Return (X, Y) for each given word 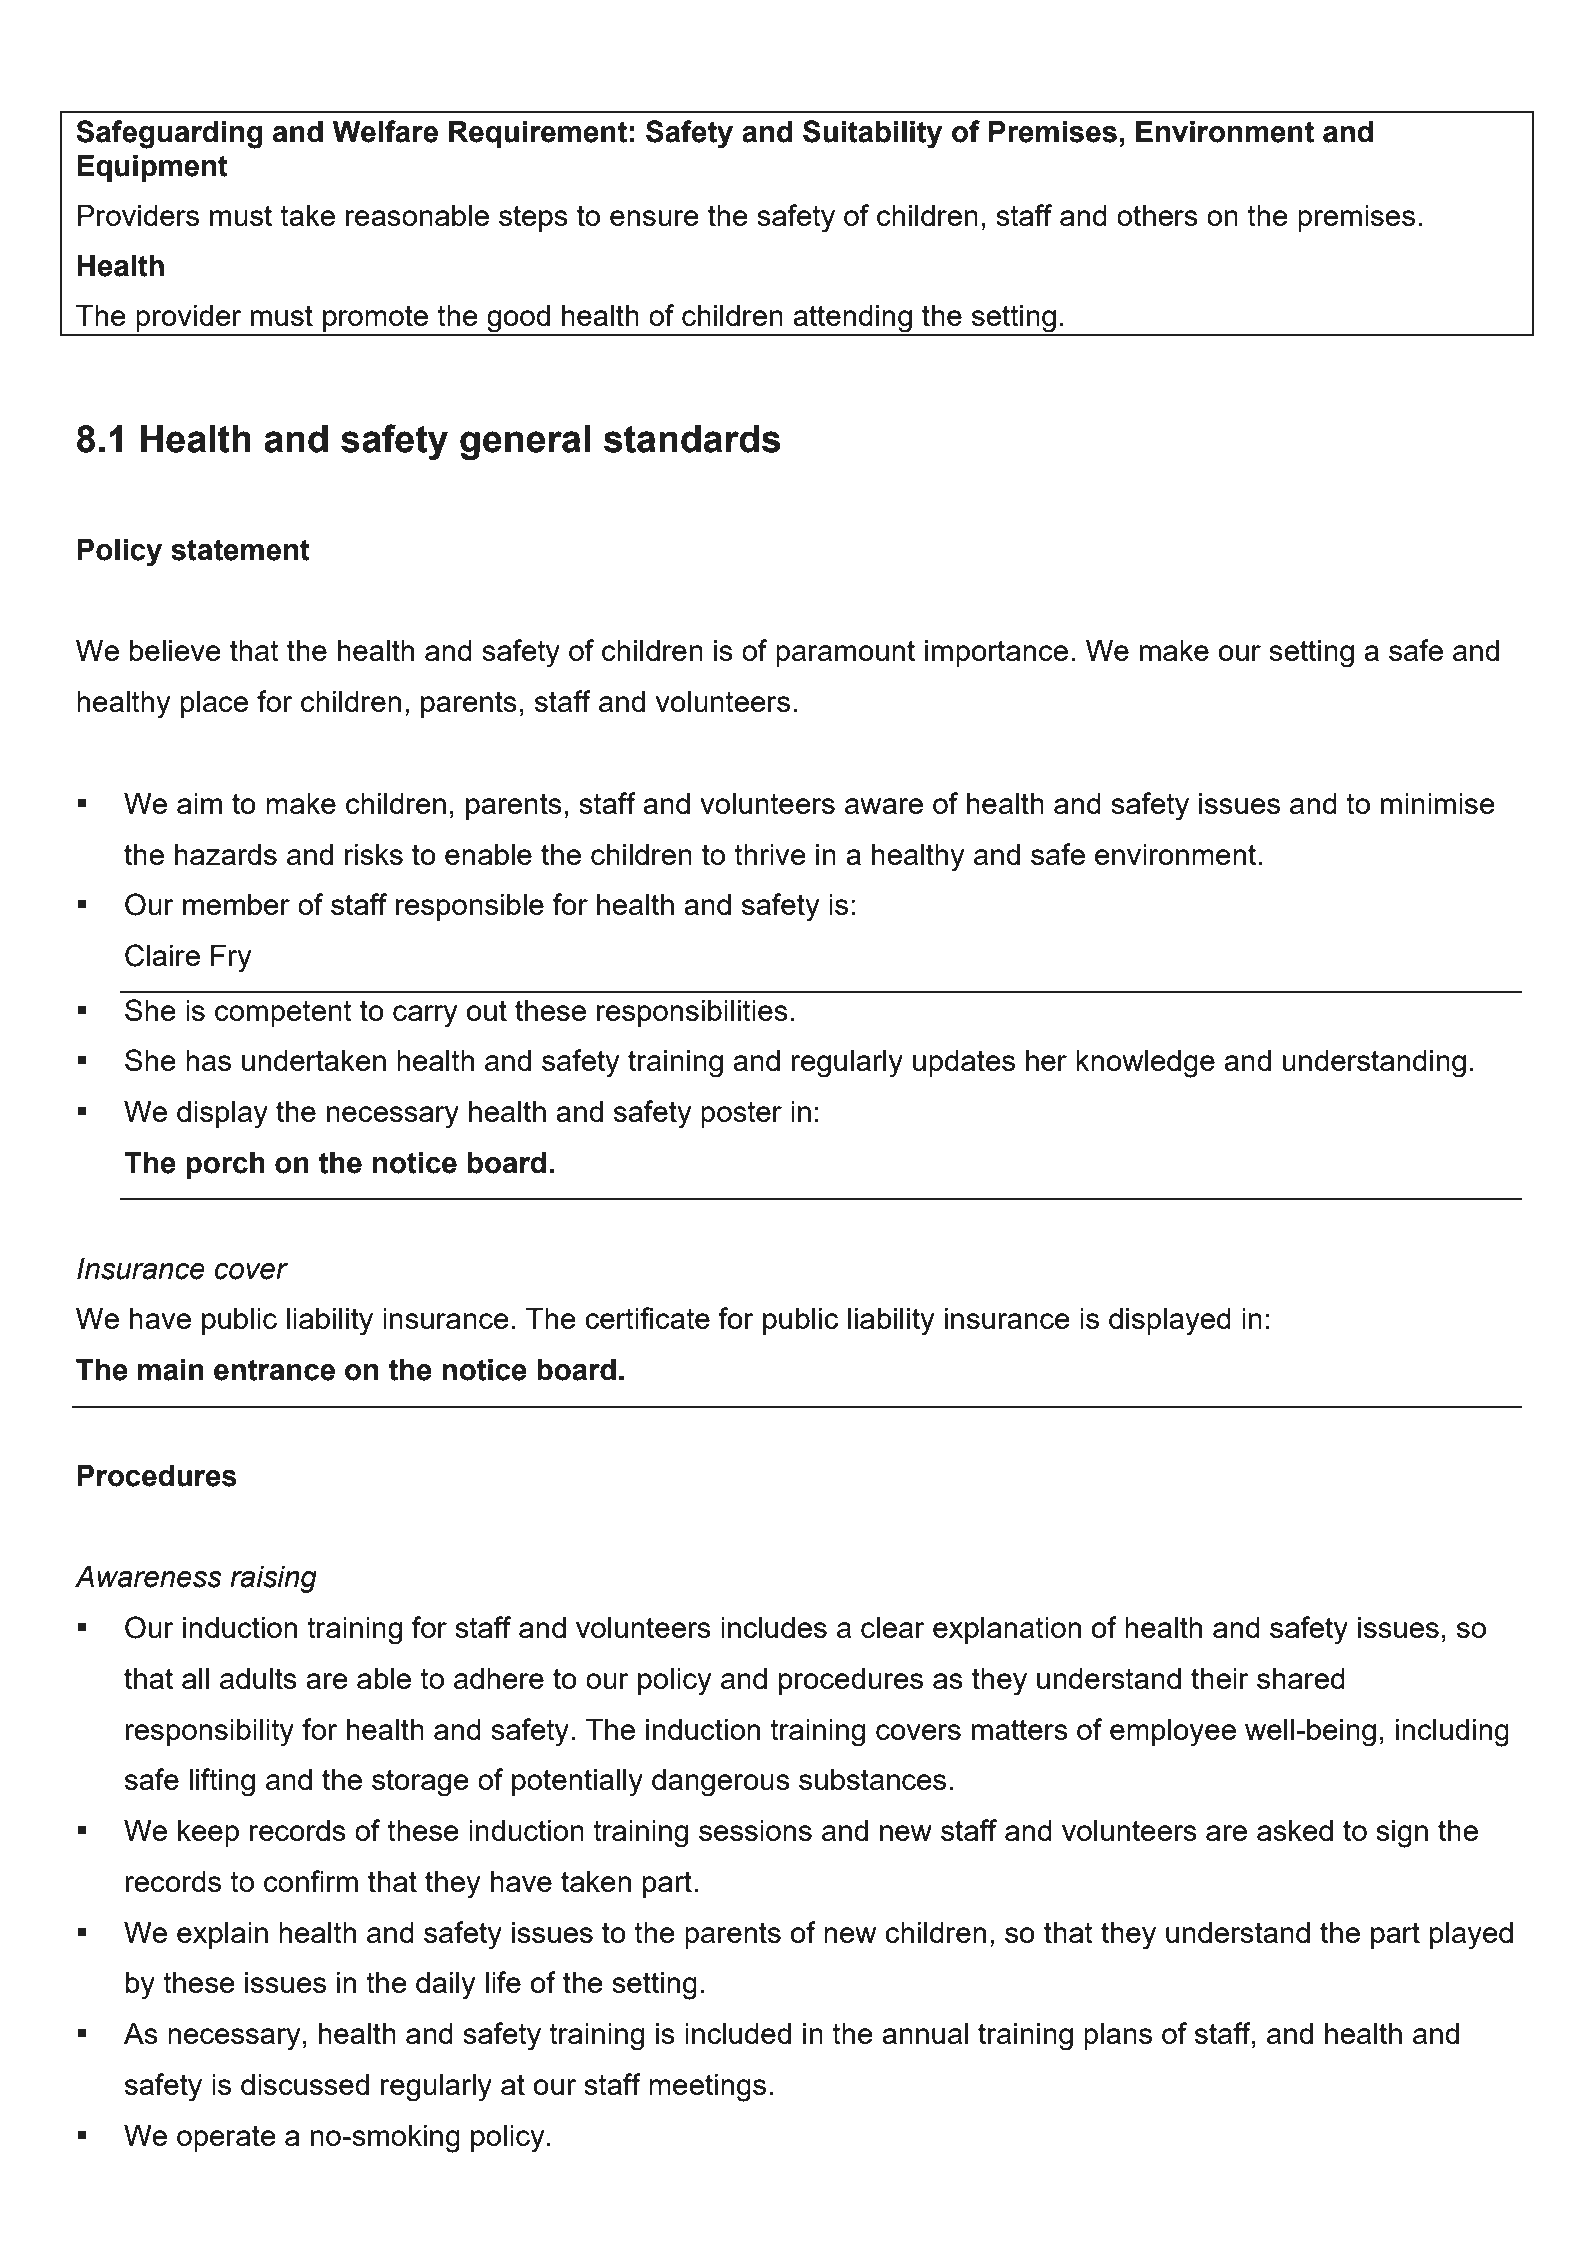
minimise (1438, 803)
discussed (305, 2084)
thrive (770, 854)
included (738, 2033)
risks (374, 854)
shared (1301, 1678)
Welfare (385, 131)
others (1157, 215)
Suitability (872, 134)
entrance (274, 1370)
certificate (647, 1318)
